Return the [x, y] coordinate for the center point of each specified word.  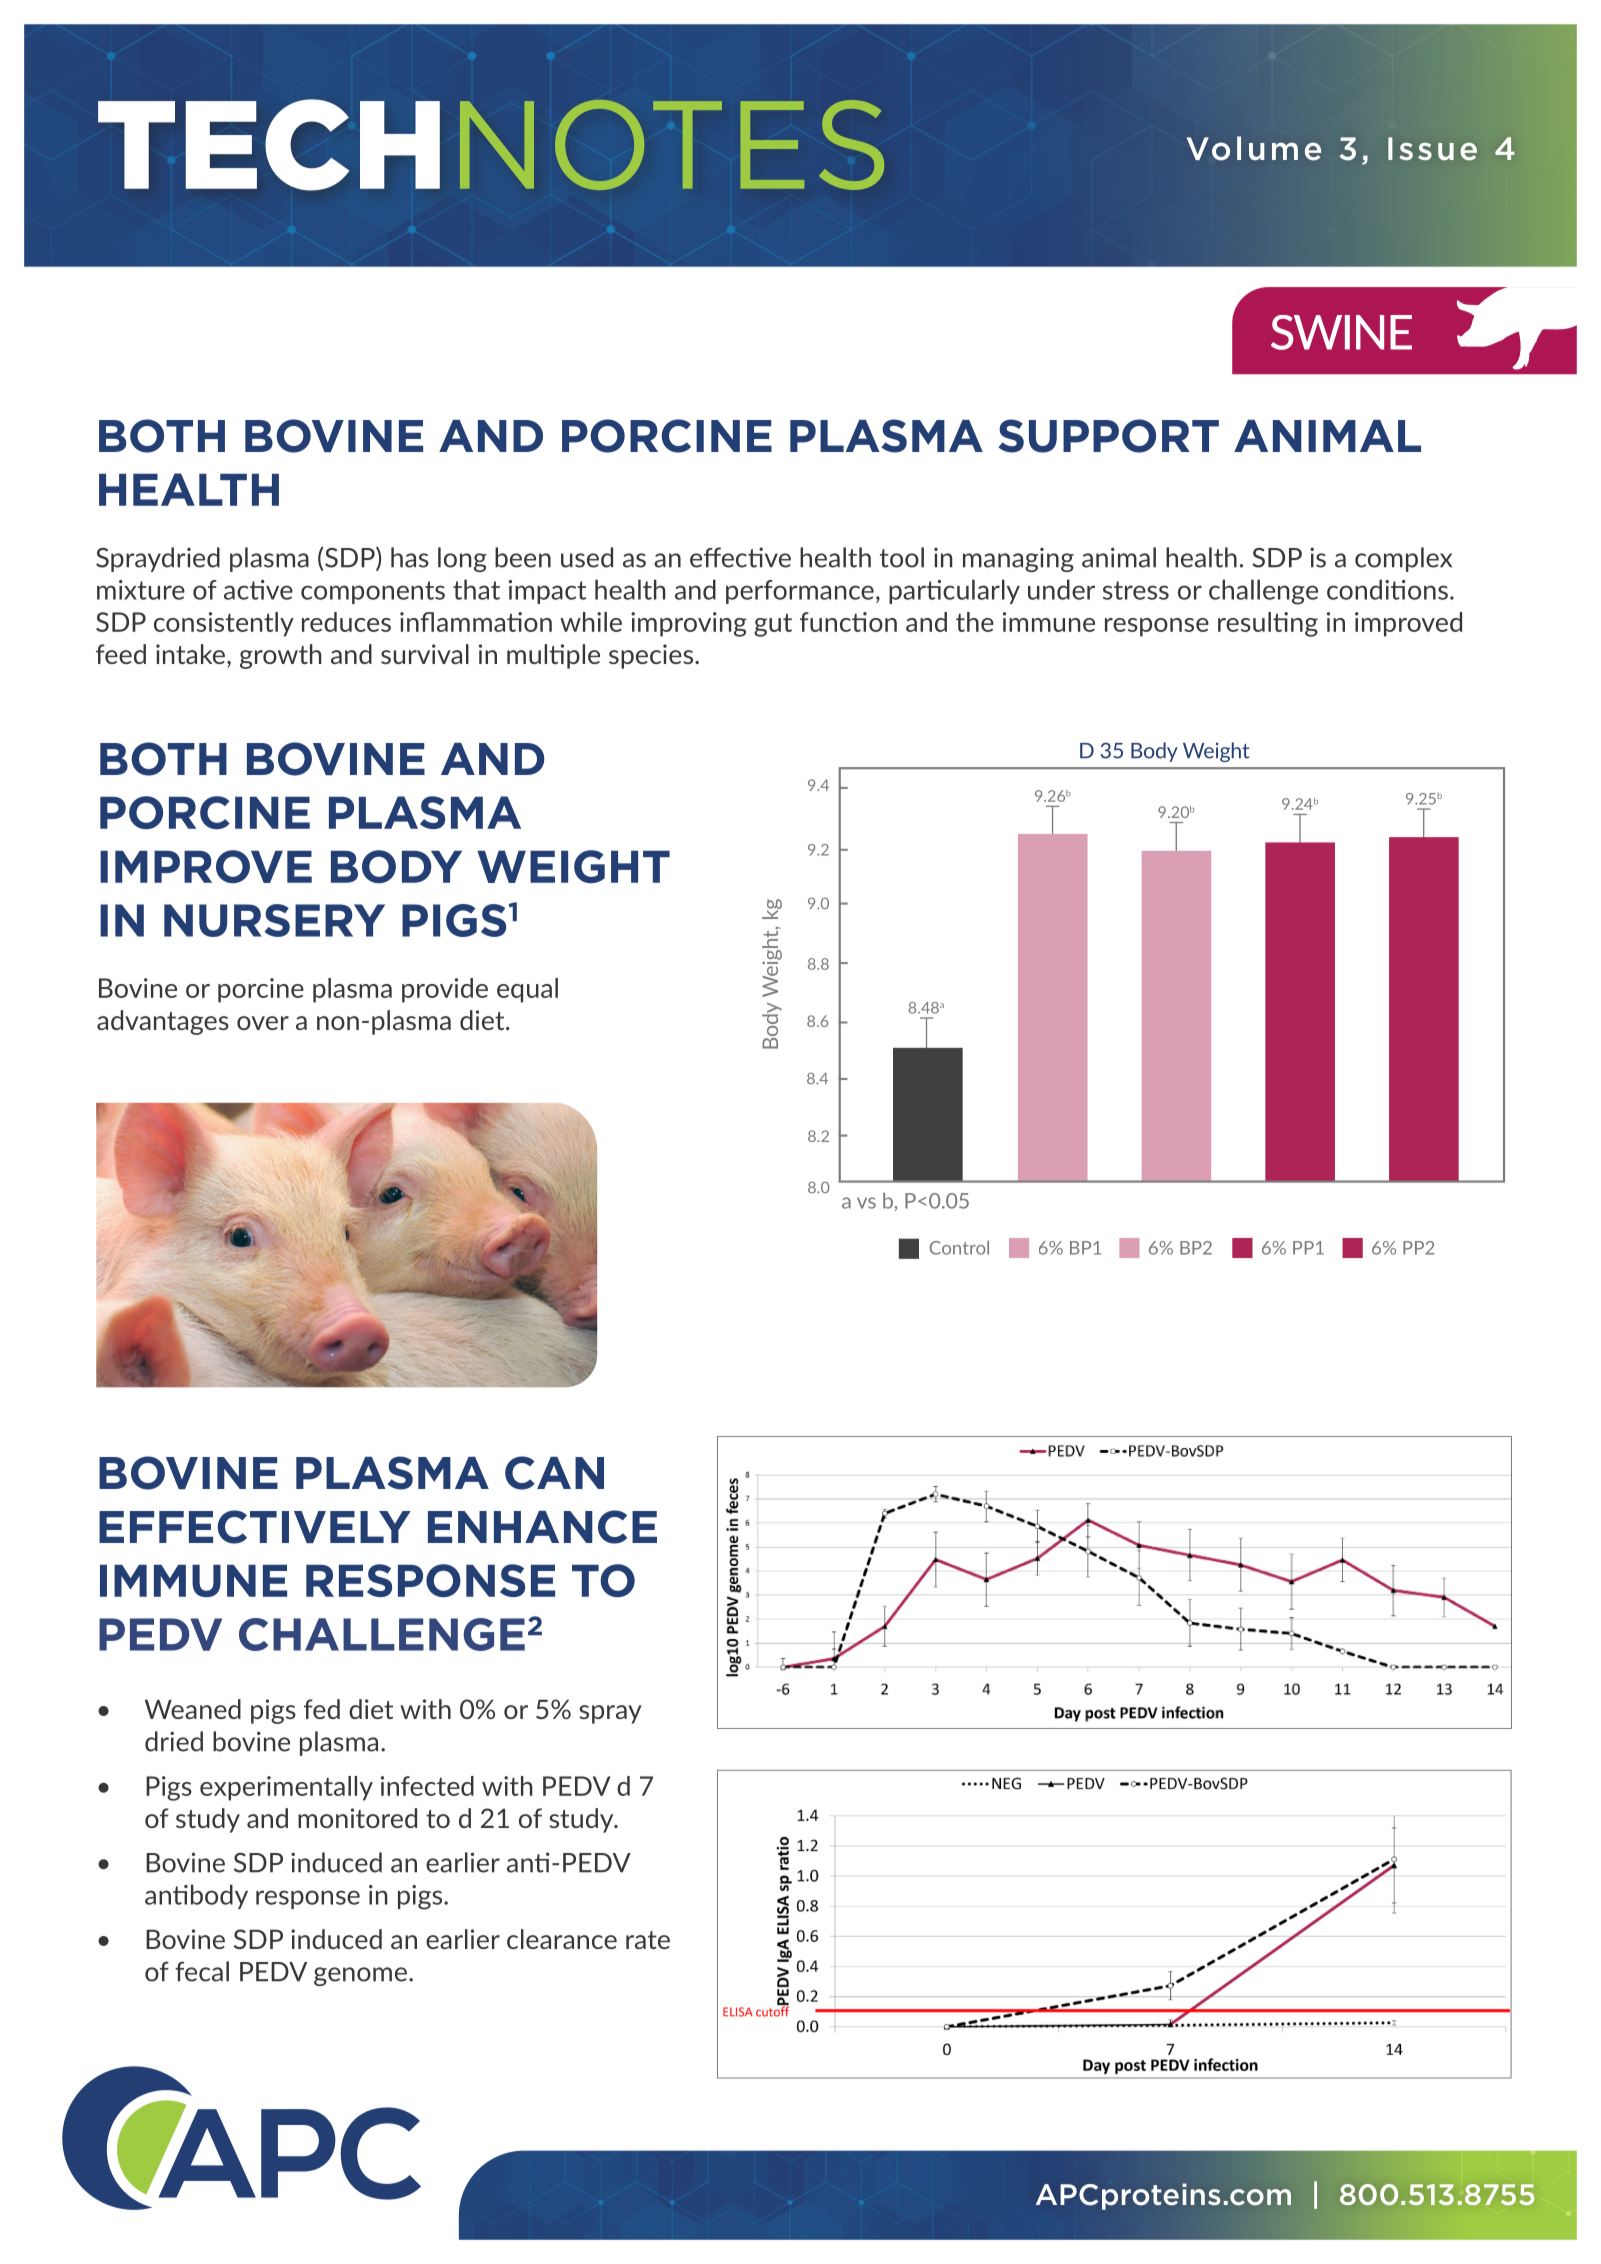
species [652, 656]
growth [281, 656]
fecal [202, 1971]
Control [959, 1248]
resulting [1268, 624]
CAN [554, 1473]
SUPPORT [1108, 436]
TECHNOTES [491, 145]
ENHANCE [542, 1527]
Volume [1254, 148]
